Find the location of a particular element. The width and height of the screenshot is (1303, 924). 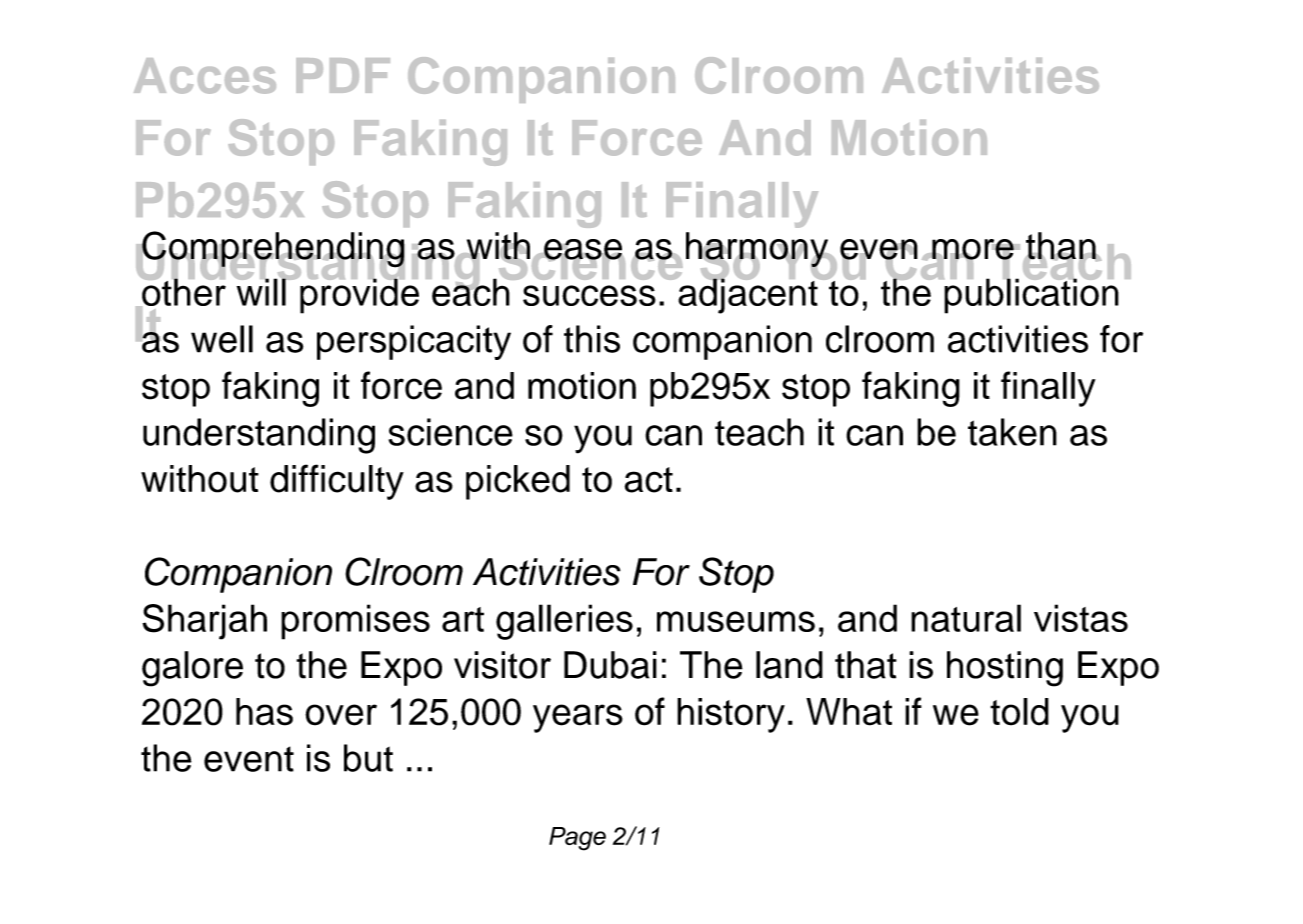

PDF is located at coordinates (343, 75).
